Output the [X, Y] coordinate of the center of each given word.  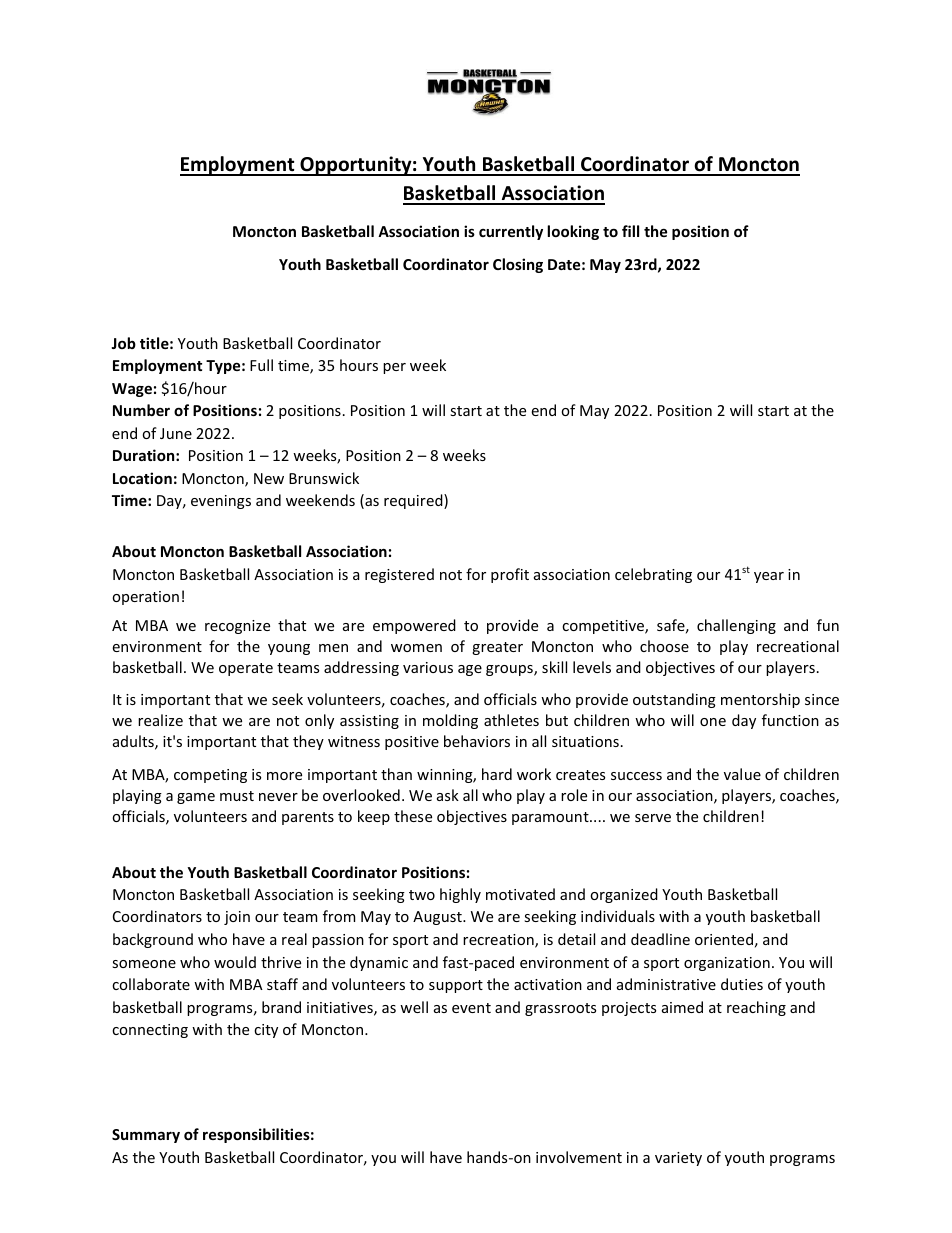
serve [653, 818]
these [413, 816]
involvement [579, 1157]
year [769, 577]
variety [678, 1159]
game [196, 798]
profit [510, 575]
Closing [518, 265]
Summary [146, 1136]
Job [123, 343]
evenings [221, 502]
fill [630, 231]
